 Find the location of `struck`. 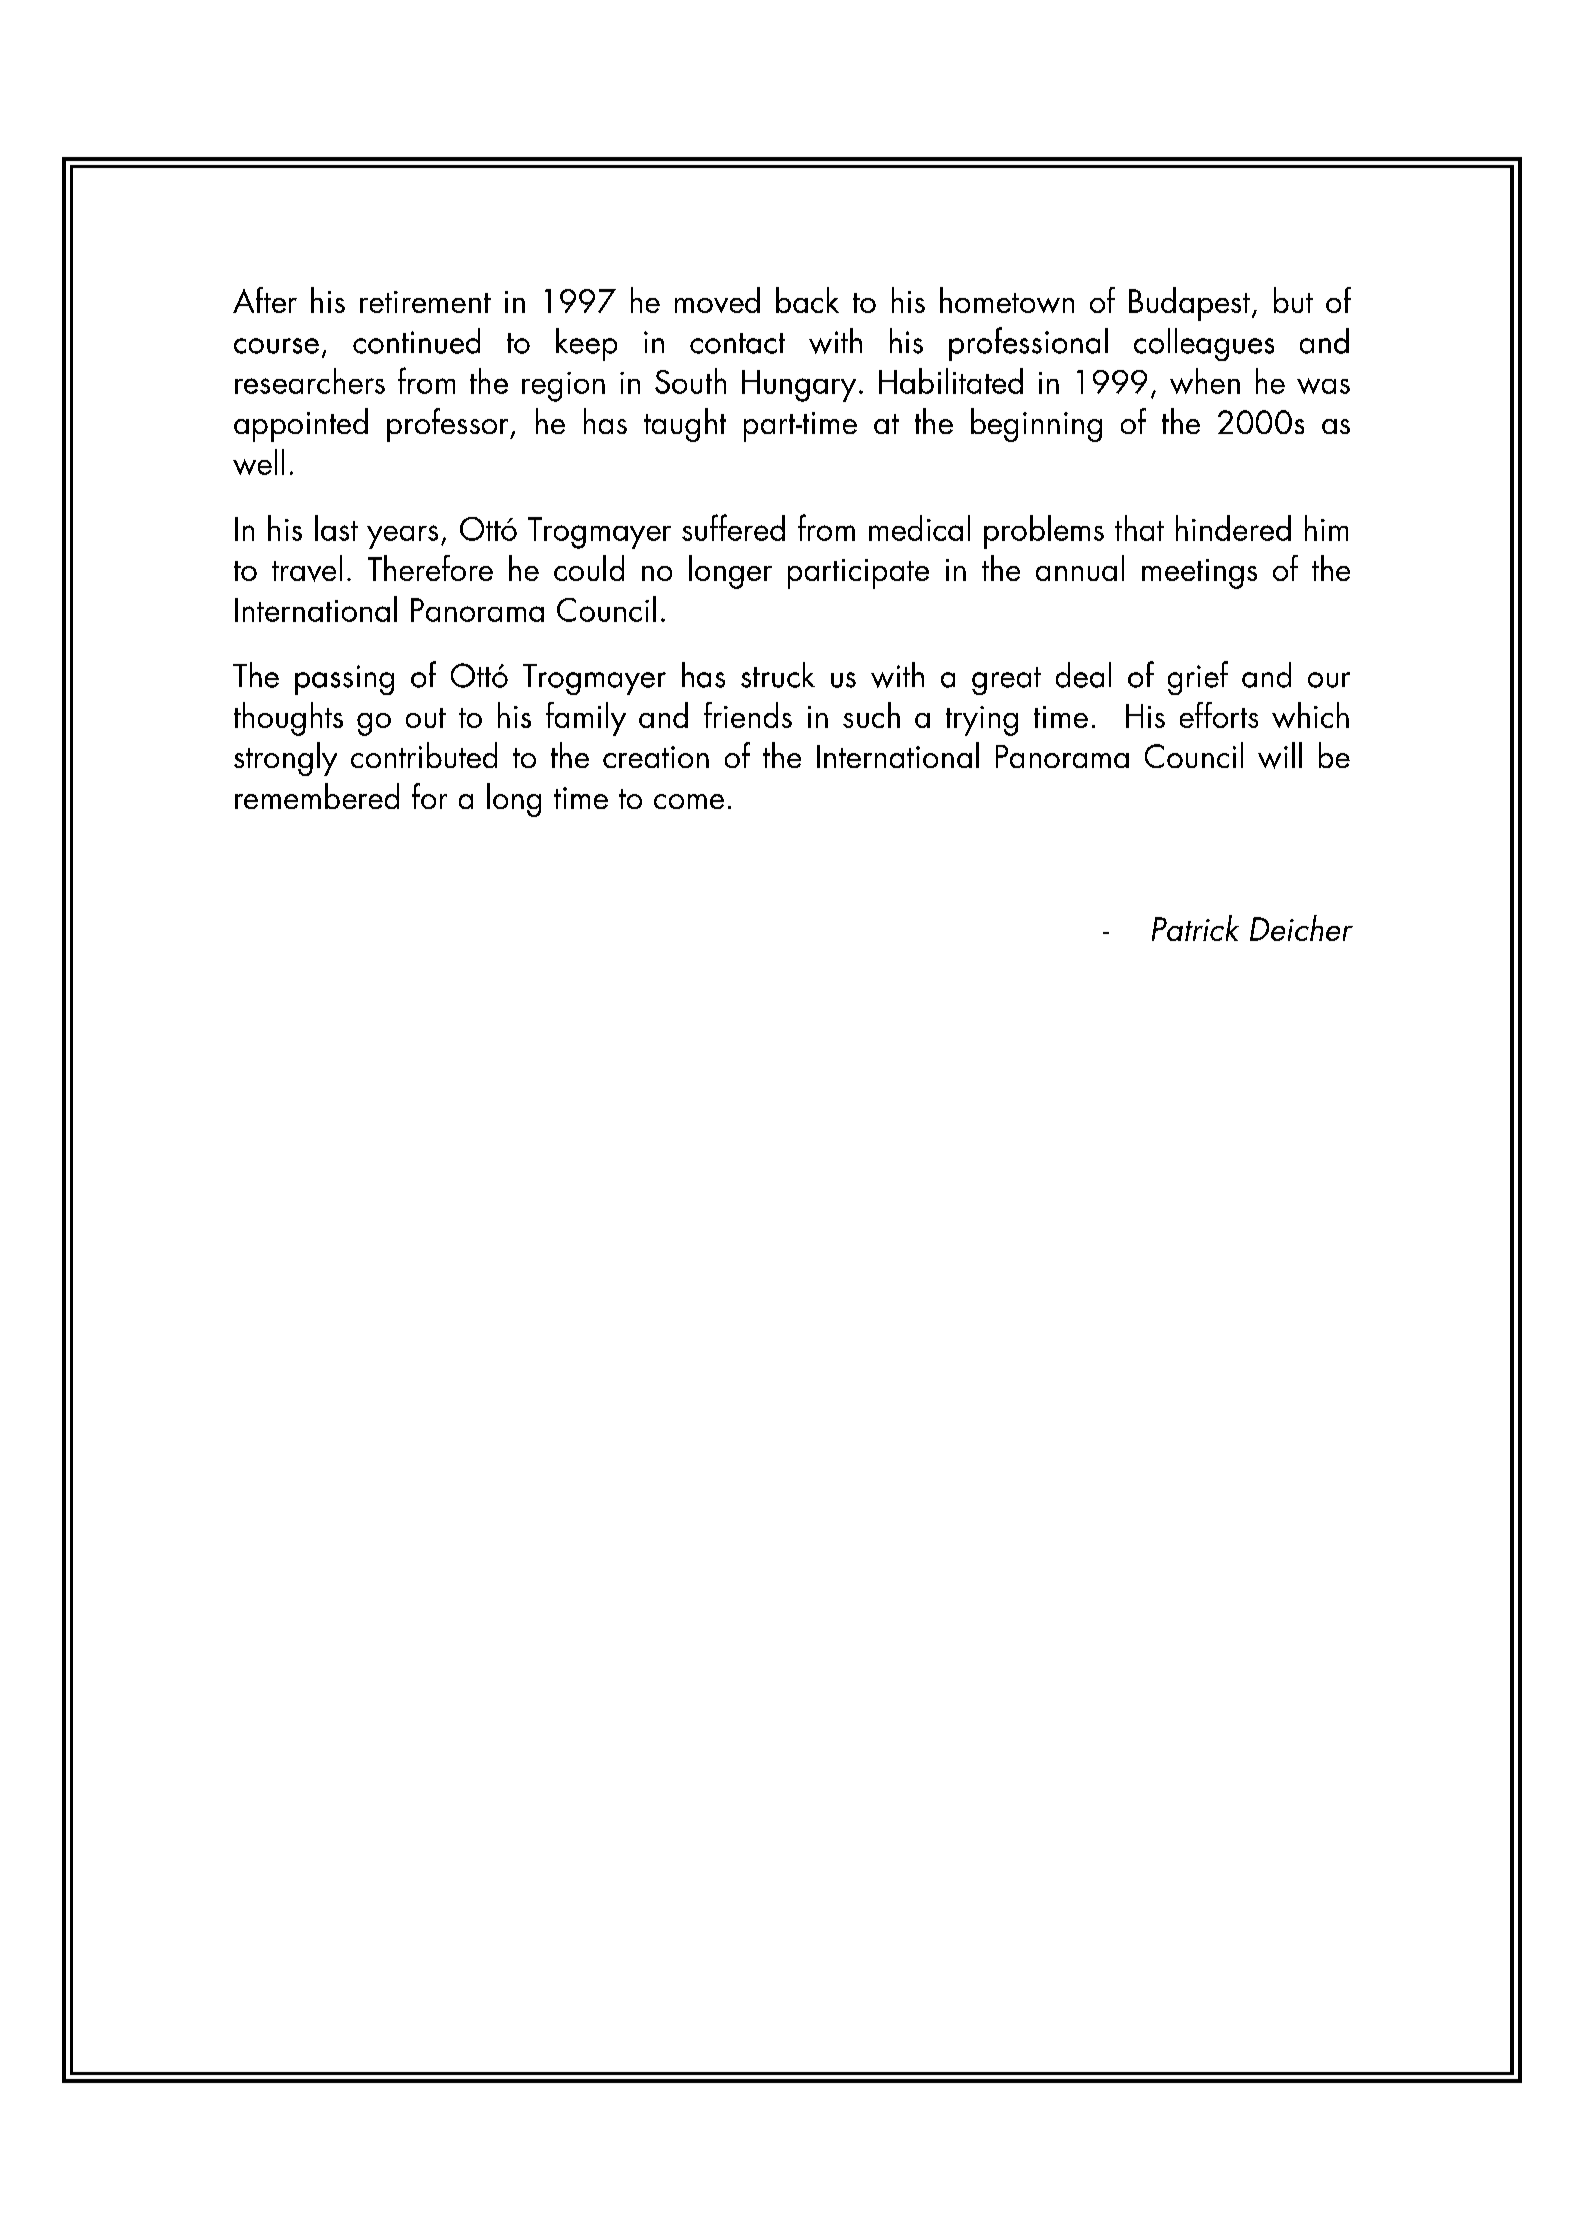

struck is located at coordinates (778, 675).
